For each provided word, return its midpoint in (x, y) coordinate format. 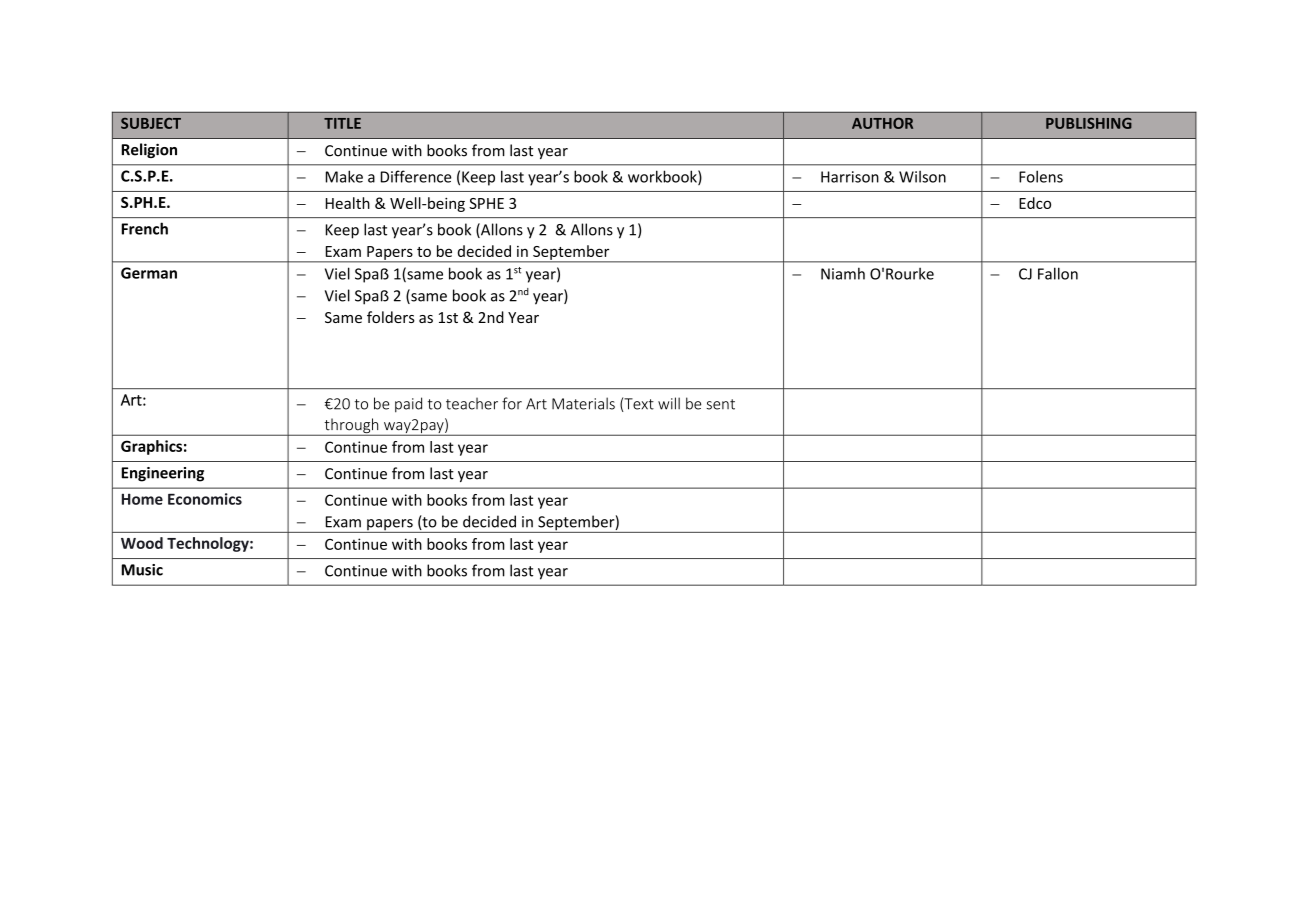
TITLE (342, 123)
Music (142, 570)
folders (391, 317)
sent (720, 404)
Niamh (843, 273)
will (669, 403)
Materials (583, 403)
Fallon (1058, 273)
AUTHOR (882, 123)
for (512, 403)
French (144, 228)
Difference (416, 176)
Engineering (162, 474)
